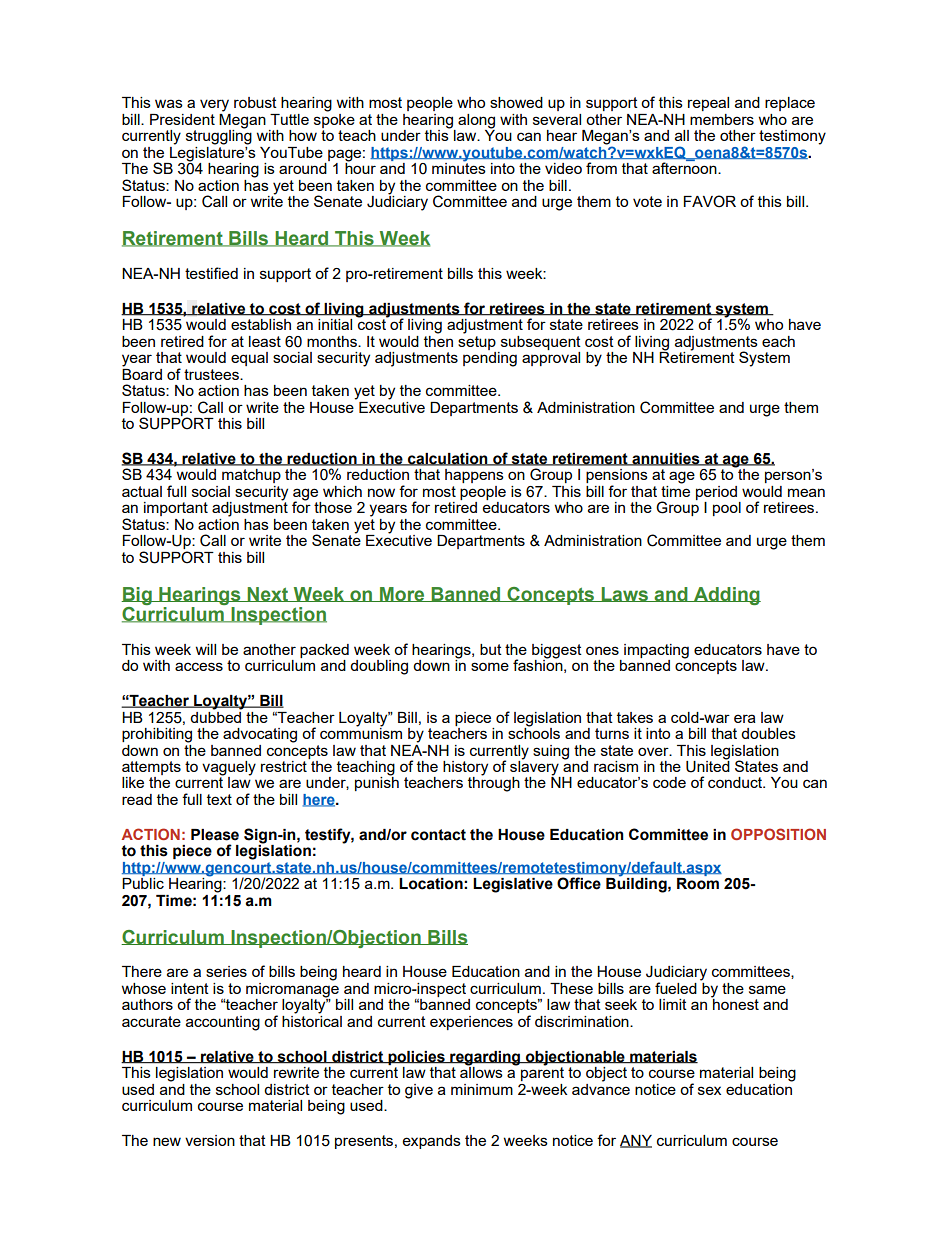 Image resolution: width=952 pixels, height=1233 pixels. What do you see at coordinates (219, 799) in the page?
I see `text` at bounding box center [219, 799].
